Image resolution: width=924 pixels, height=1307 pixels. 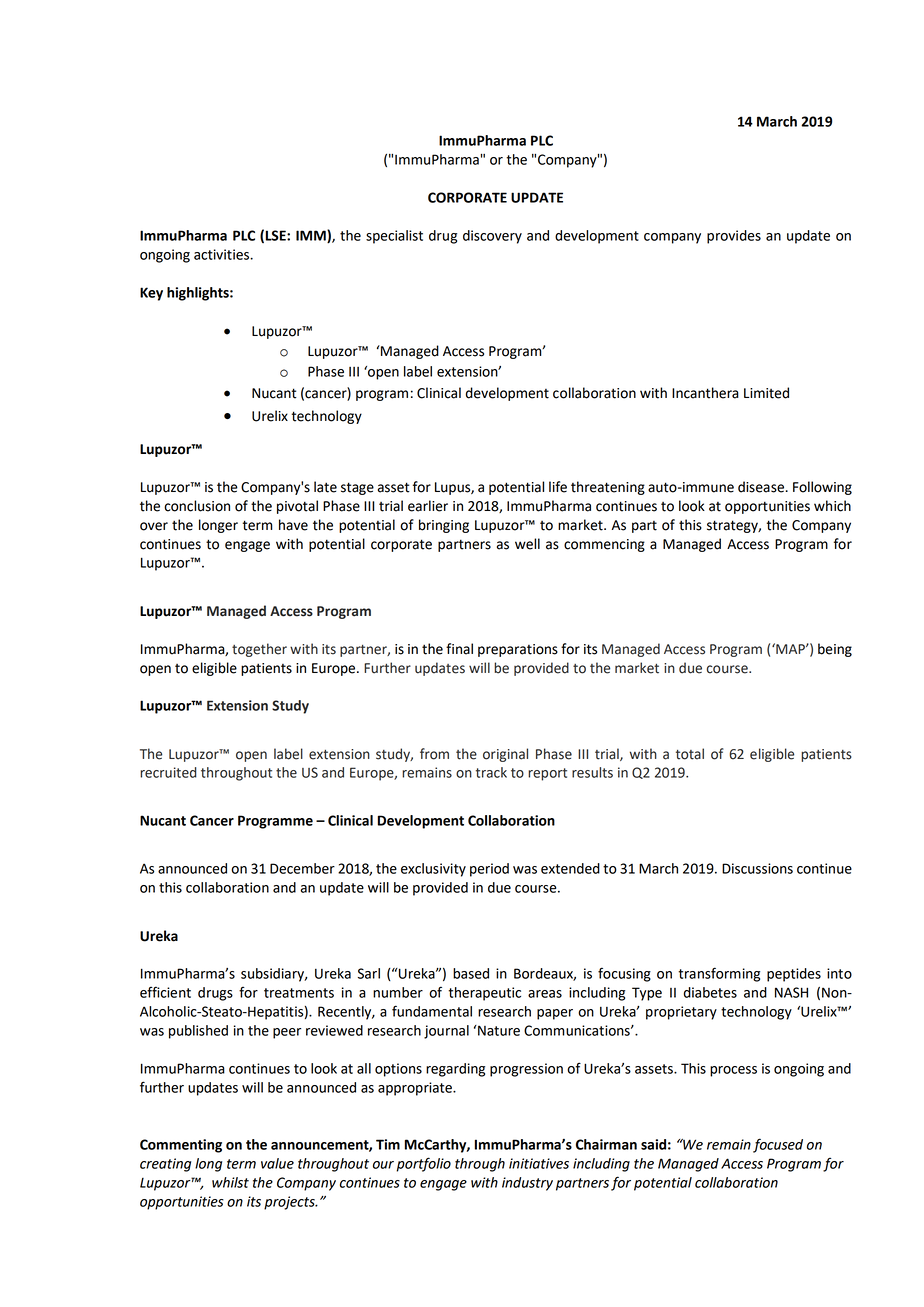 What do you see at coordinates (734, 237) in the image?
I see `provides` at bounding box center [734, 237].
